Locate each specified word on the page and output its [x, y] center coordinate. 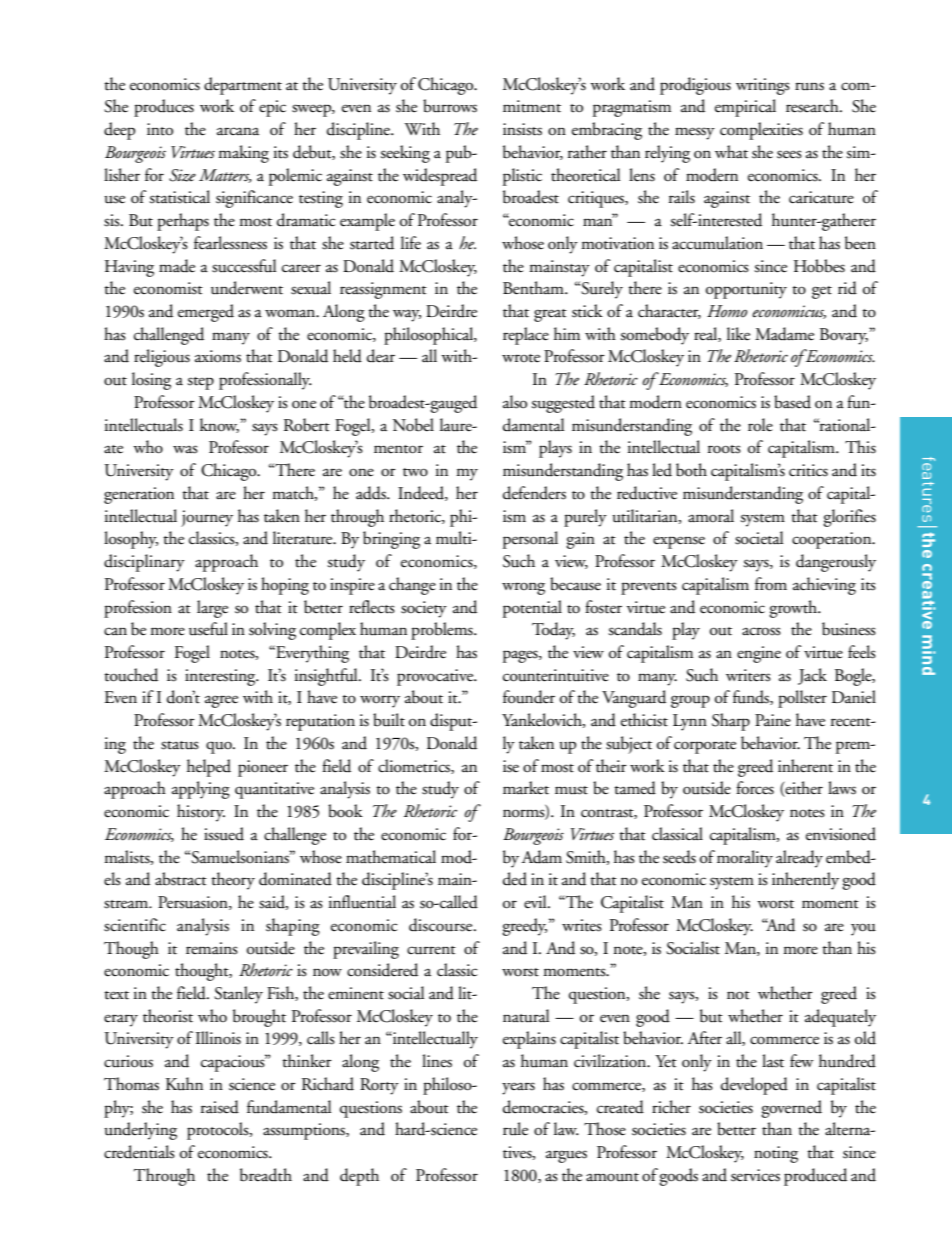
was [185, 449]
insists [522, 129]
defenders [534, 493]
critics [808, 470]
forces [755, 788]
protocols [219, 1131]
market [526, 788]
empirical [745, 108]
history [201, 813]
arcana [238, 131]
